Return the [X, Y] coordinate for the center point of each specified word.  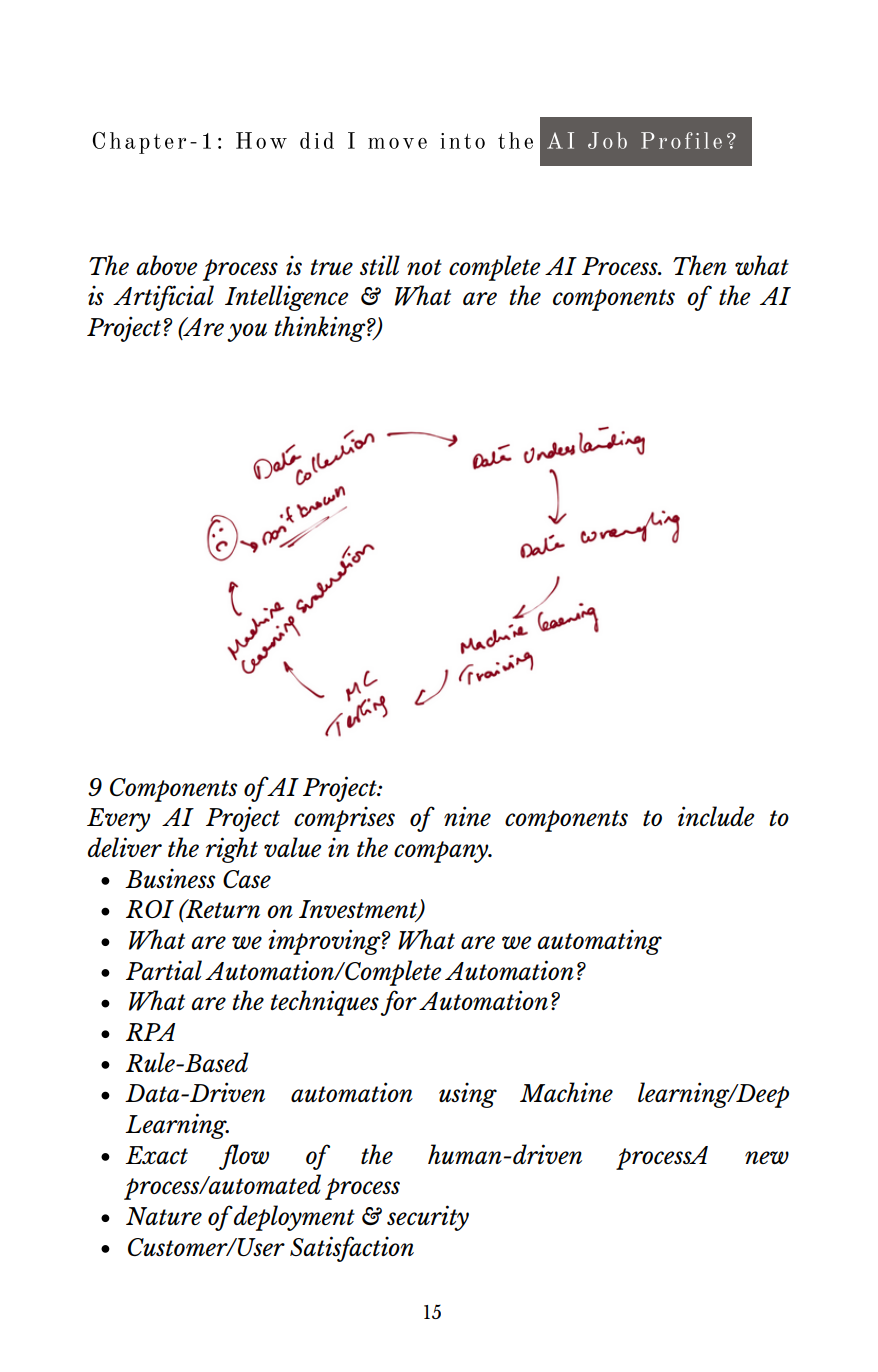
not [424, 267]
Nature [164, 1216]
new [767, 1157]
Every [119, 820]
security [428, 1218]
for [399, 1003]
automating [599, 942]
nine [467, 816]
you [247, 332]
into [462, 141]
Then [700, 265]
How [261, 140]
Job [607, 140]
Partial [164, 970]
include [716, 816]
